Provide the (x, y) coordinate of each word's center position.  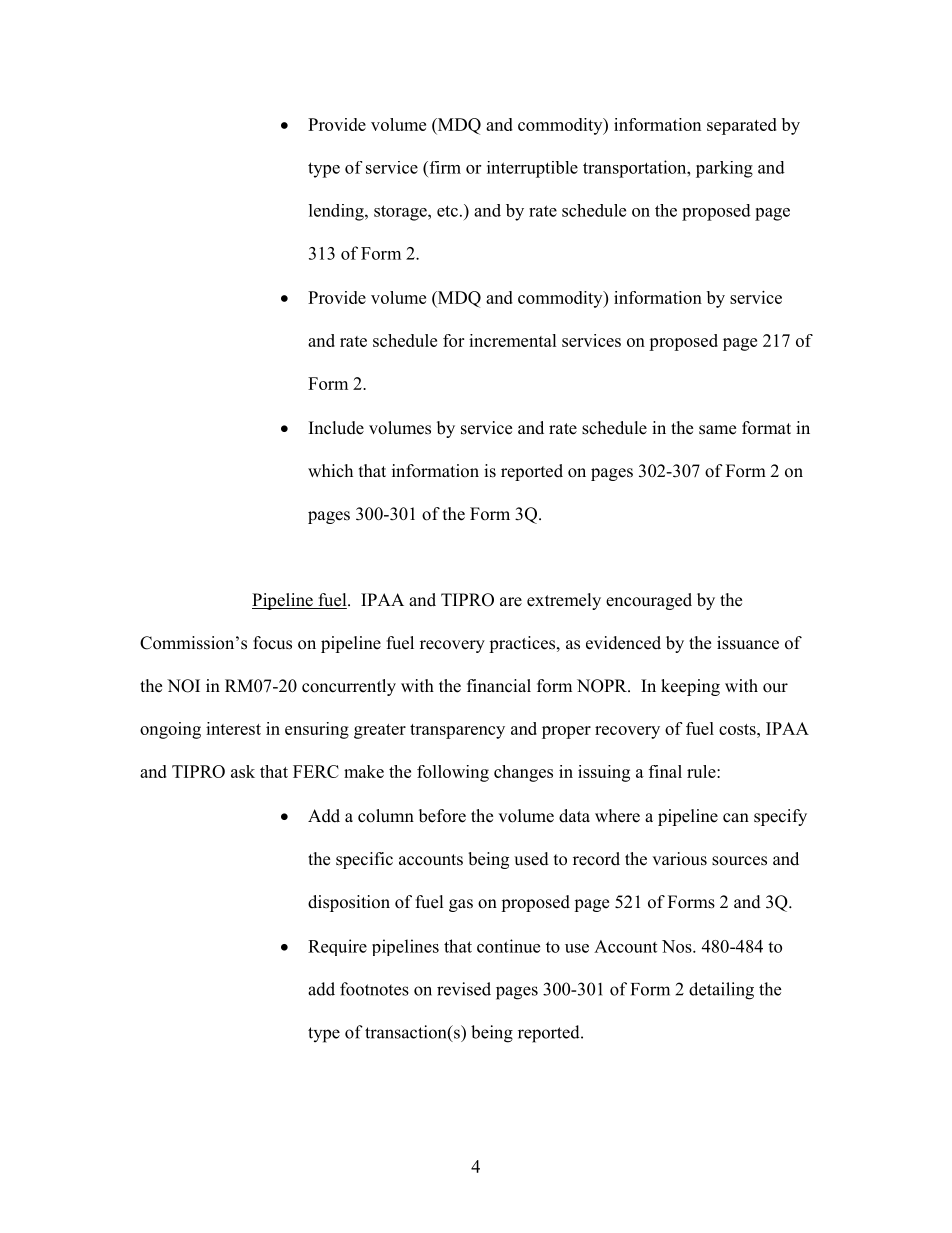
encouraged (649, 601)
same (717, 430)
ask (243, 771)
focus (272, 643)
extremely (564, 601)
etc (447, 211)
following (453, 773)
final (665, 771)
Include (336, 428)
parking (724, 169)
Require (337, 947)
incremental (513, 340)
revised (464, 989)
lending (337, 212)
